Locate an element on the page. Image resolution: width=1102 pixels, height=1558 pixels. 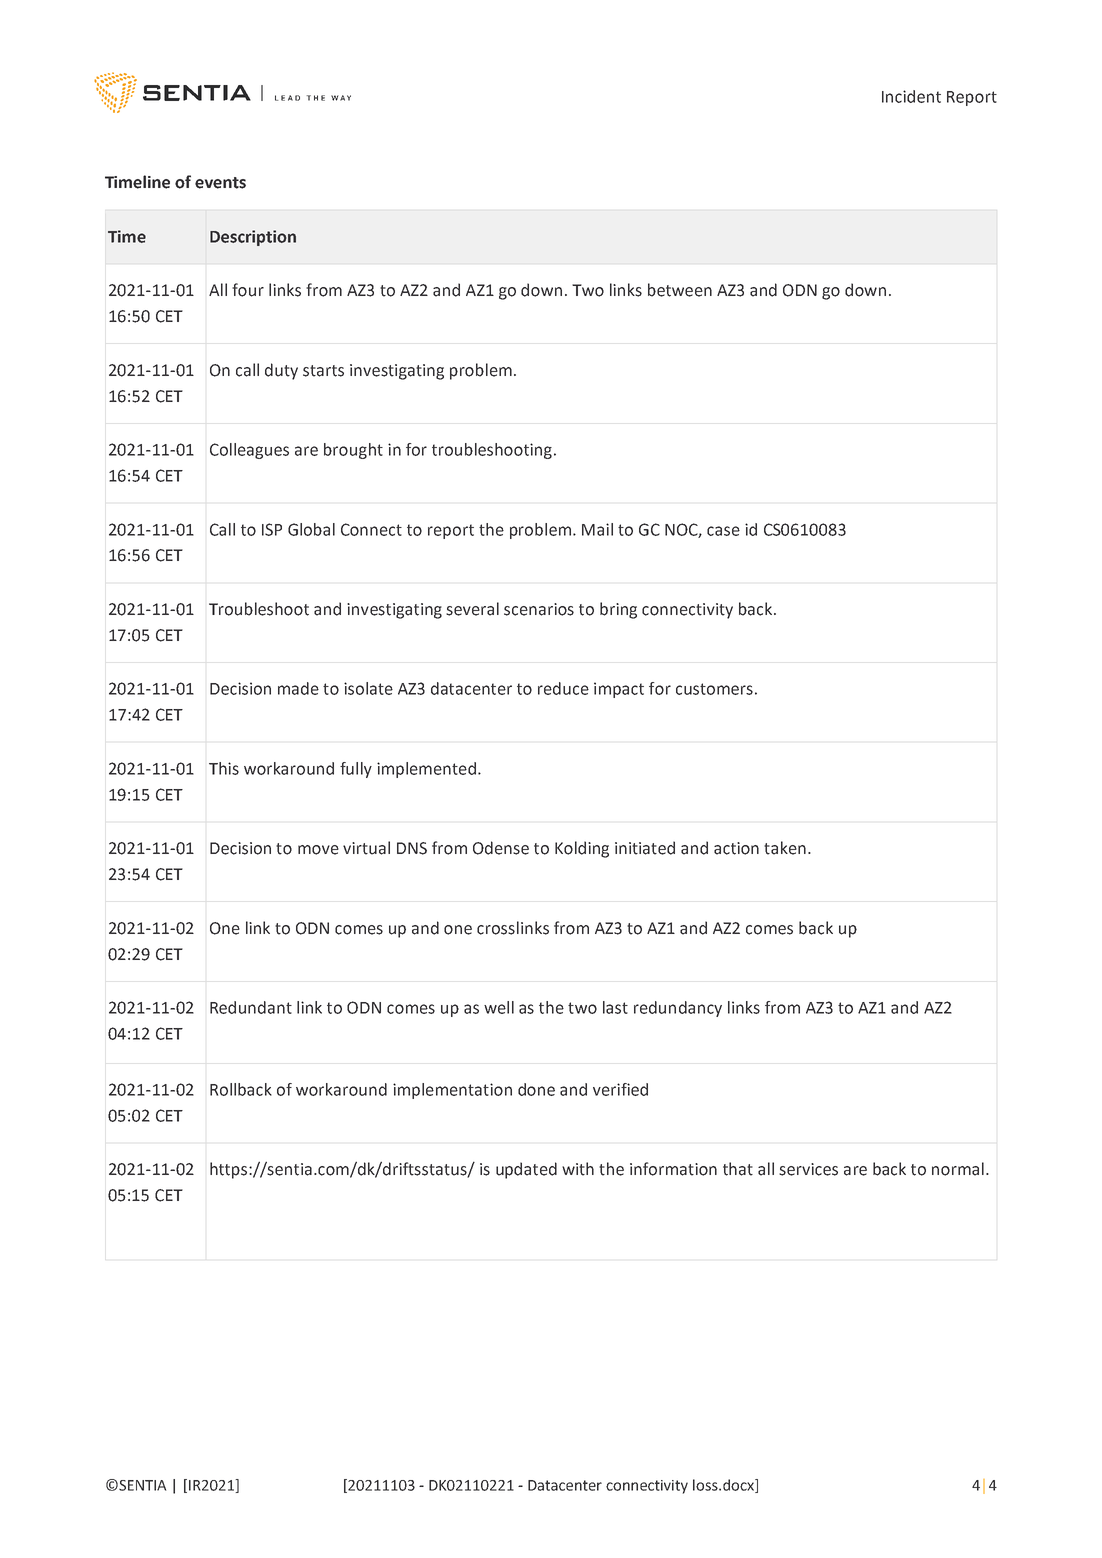
with is located at coordinates (578, 1169).
